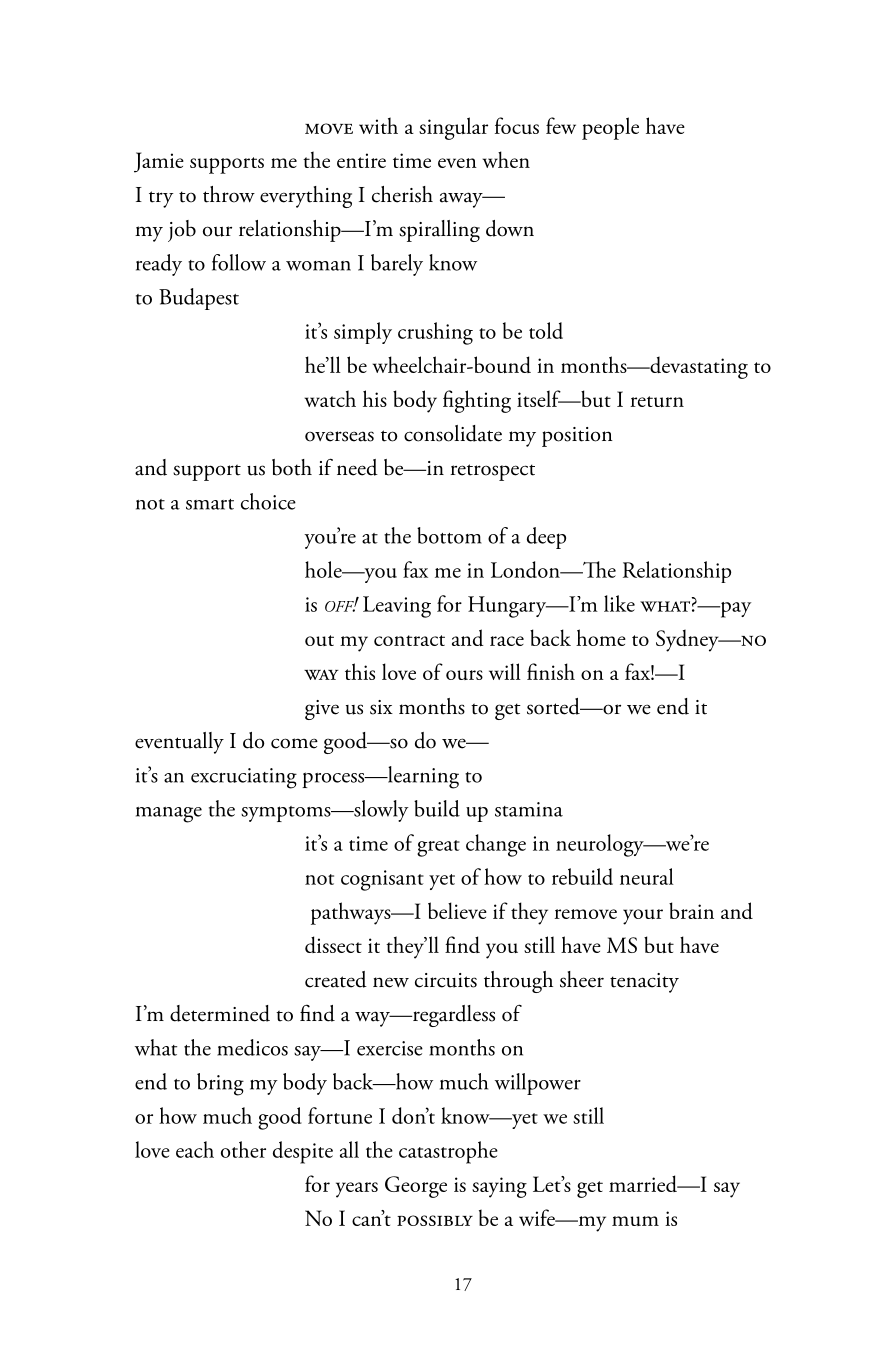 The height and width of the screenshot is (1366, 896). I want to click on other, so click(243, 1149).
